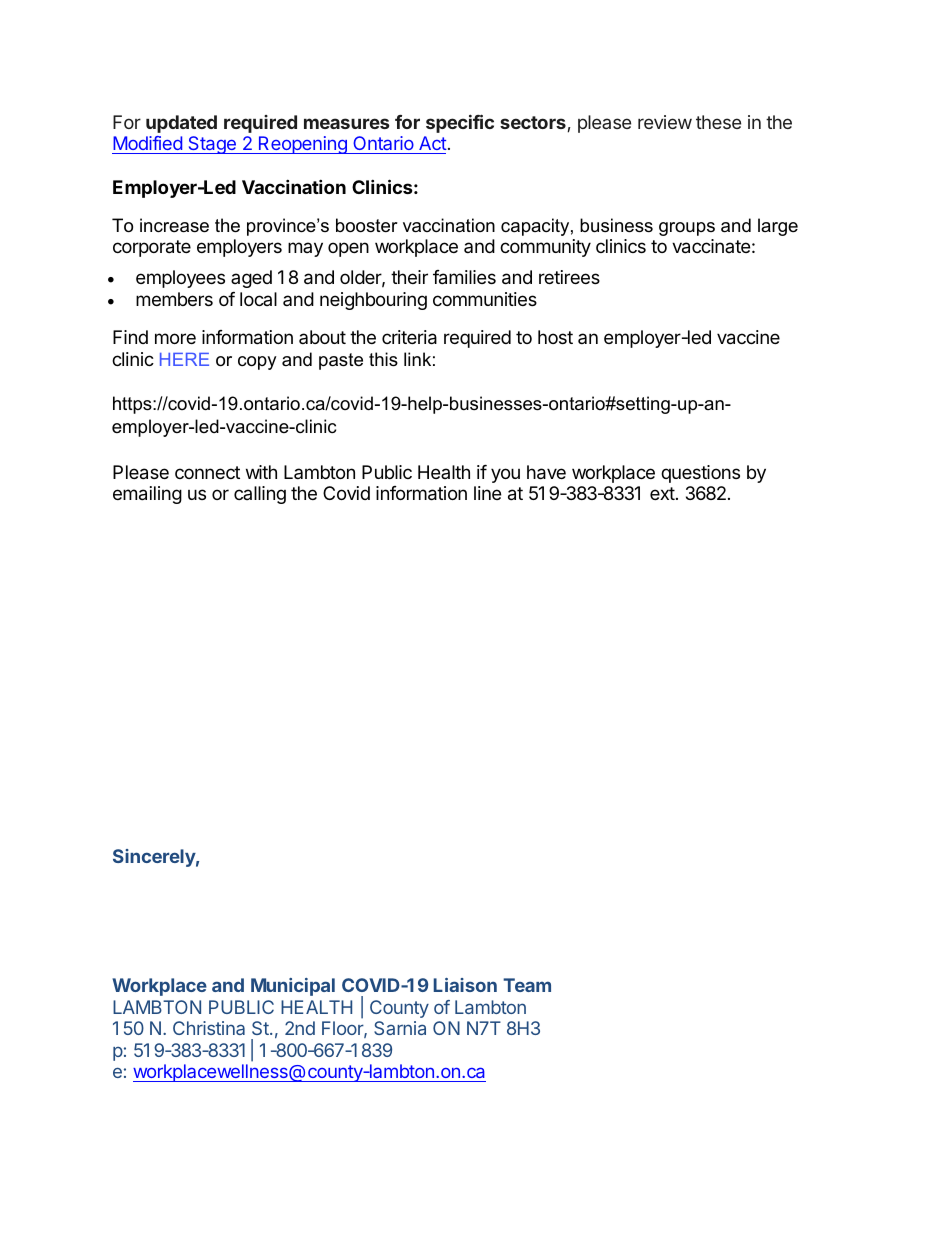  What do you see at coordinates (718, 122) in the screenshot?
I see `these` at bounding box center [718, 122].
